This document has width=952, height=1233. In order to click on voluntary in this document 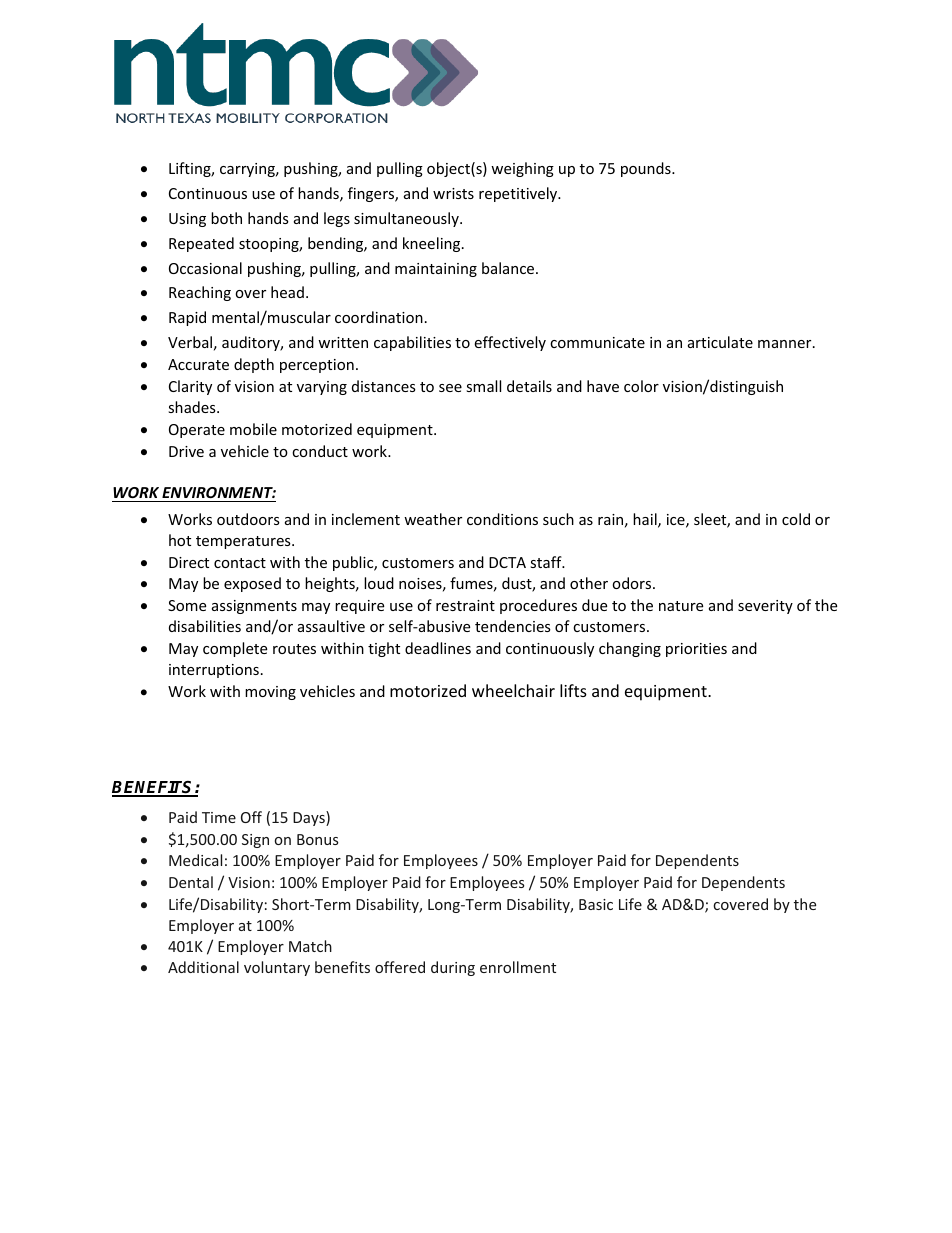, I will do `click(277, 968)`.
